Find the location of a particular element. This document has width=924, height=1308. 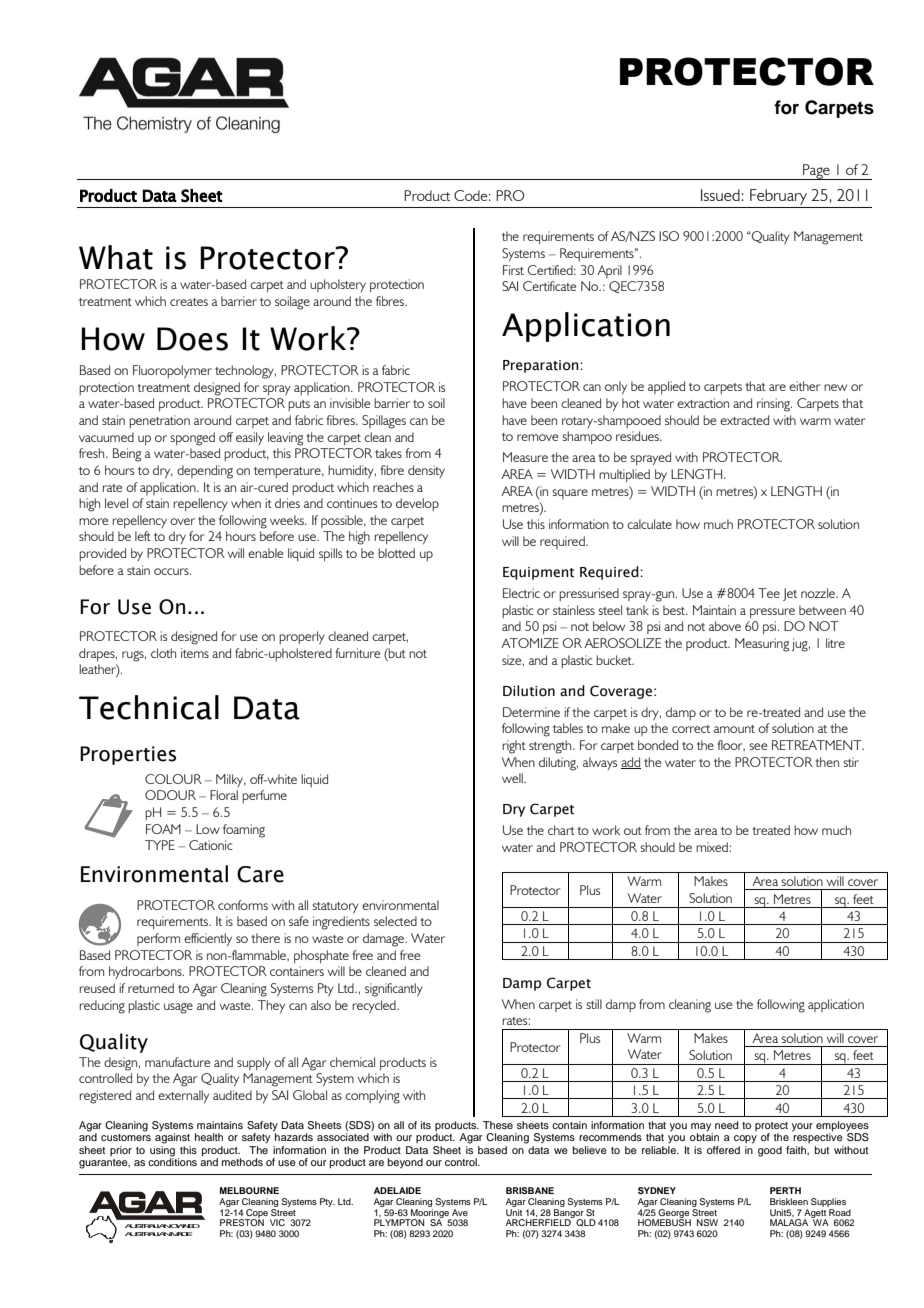

February is located at coordinates (778, 198).
